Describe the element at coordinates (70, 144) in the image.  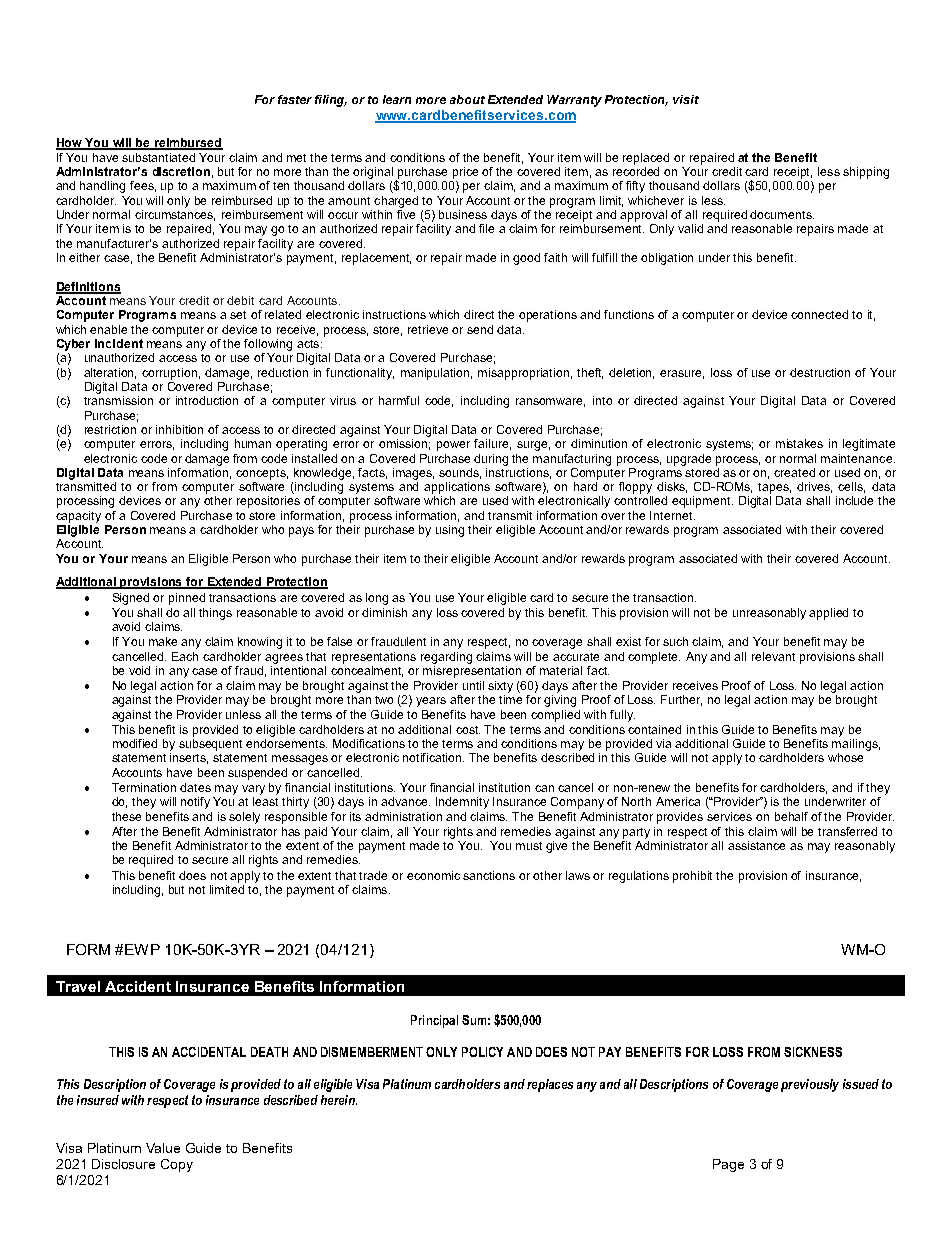
I see `How` at that location.
